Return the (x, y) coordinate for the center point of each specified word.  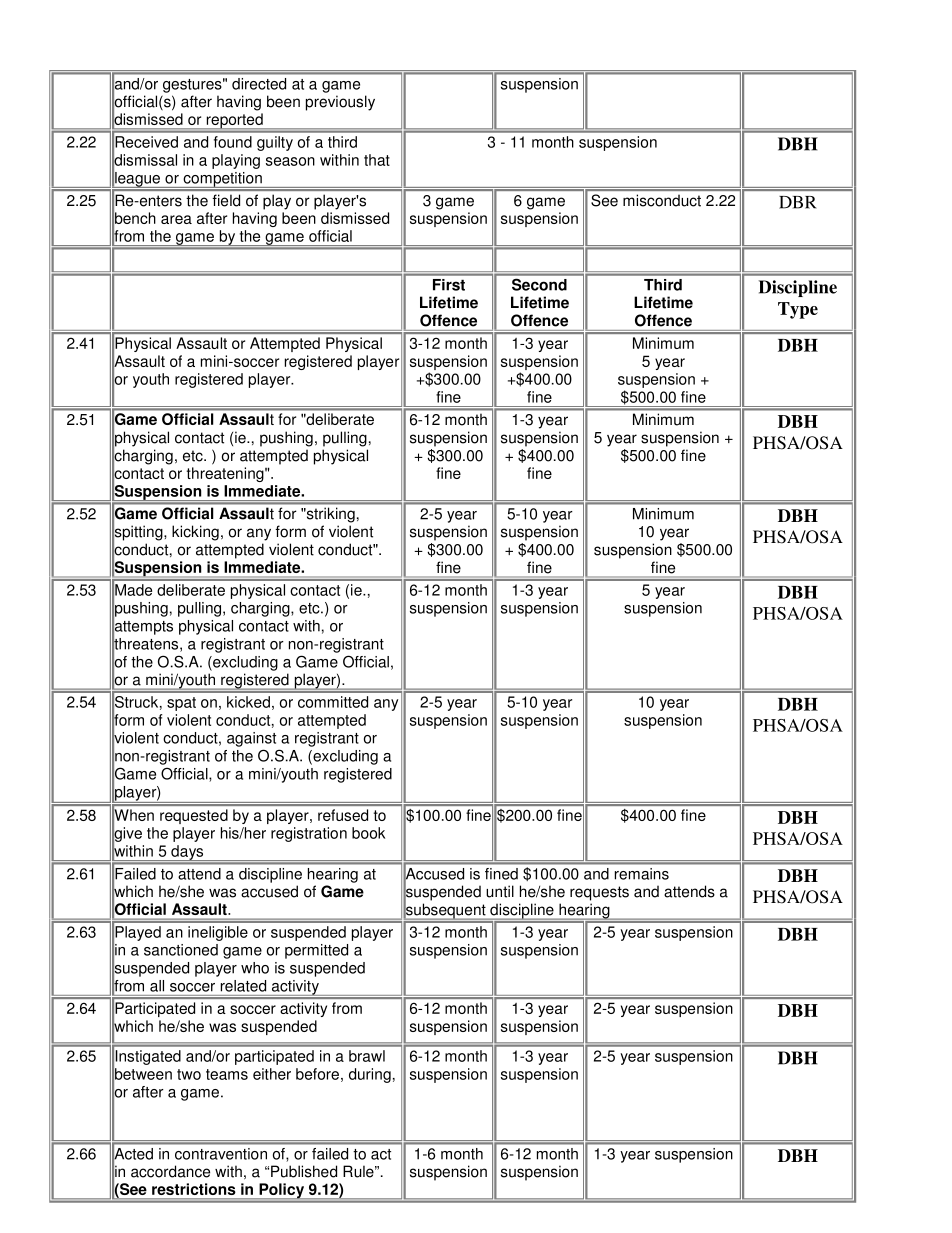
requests (599, 893)
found (233, 142)
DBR (798, 202)
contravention (221, 1154)
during (370, 1075)
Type (798, 310)
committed (333, 702)
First (449, 285)
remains (642, 874)
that (377, 160)
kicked (248, 702)
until (500, 891)
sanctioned (181, 950)
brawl (367, 1056)
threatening (226, 474)
